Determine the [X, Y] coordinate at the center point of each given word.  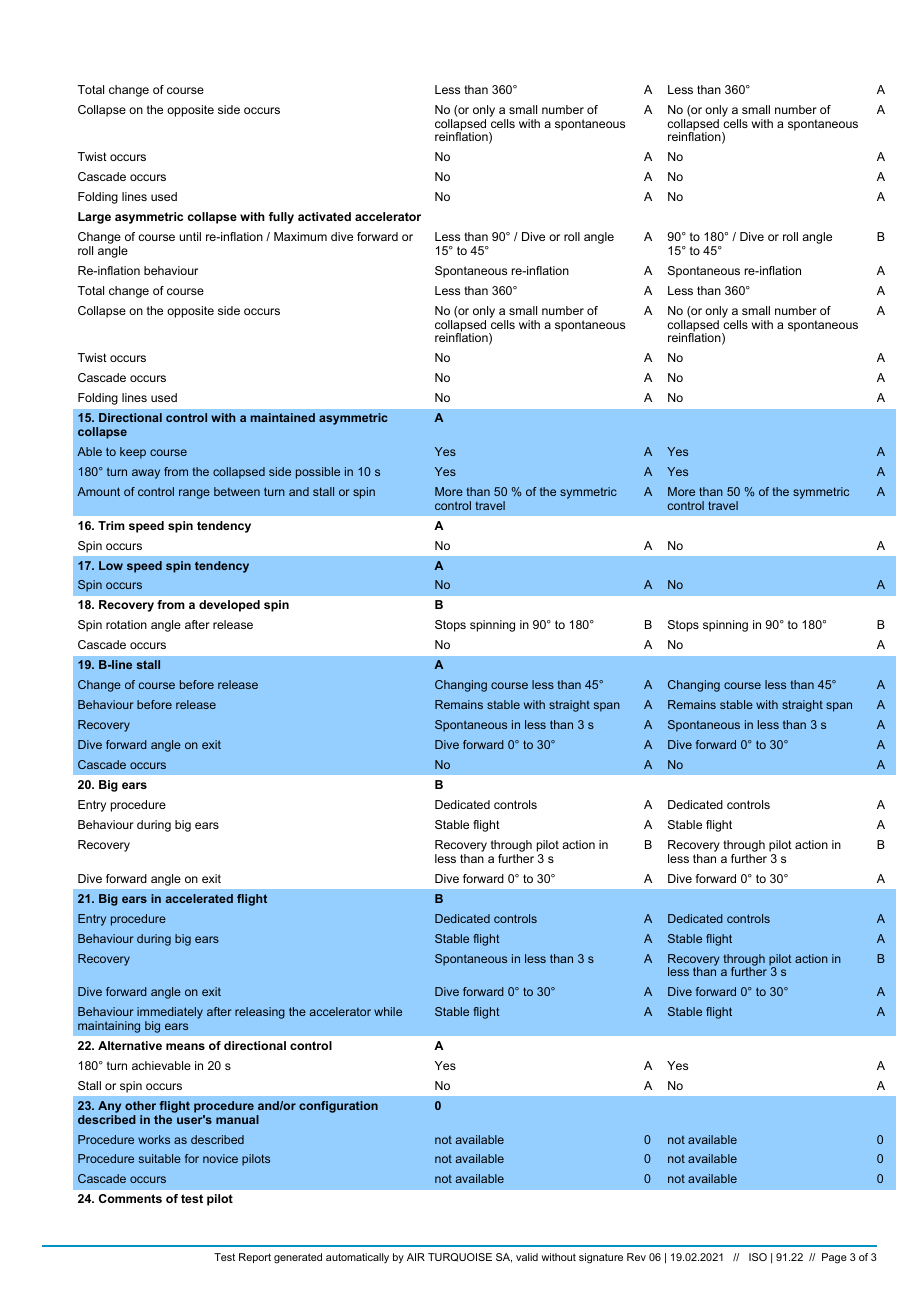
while [388, 1011]
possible [318, 473]
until [190, 236]
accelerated [199, 898]
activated [324, 216]
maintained [283, 417]
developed [229, 606]
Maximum [300, 236]
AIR [416, 1257]
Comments [130, 1198]
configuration [338, 1107]
